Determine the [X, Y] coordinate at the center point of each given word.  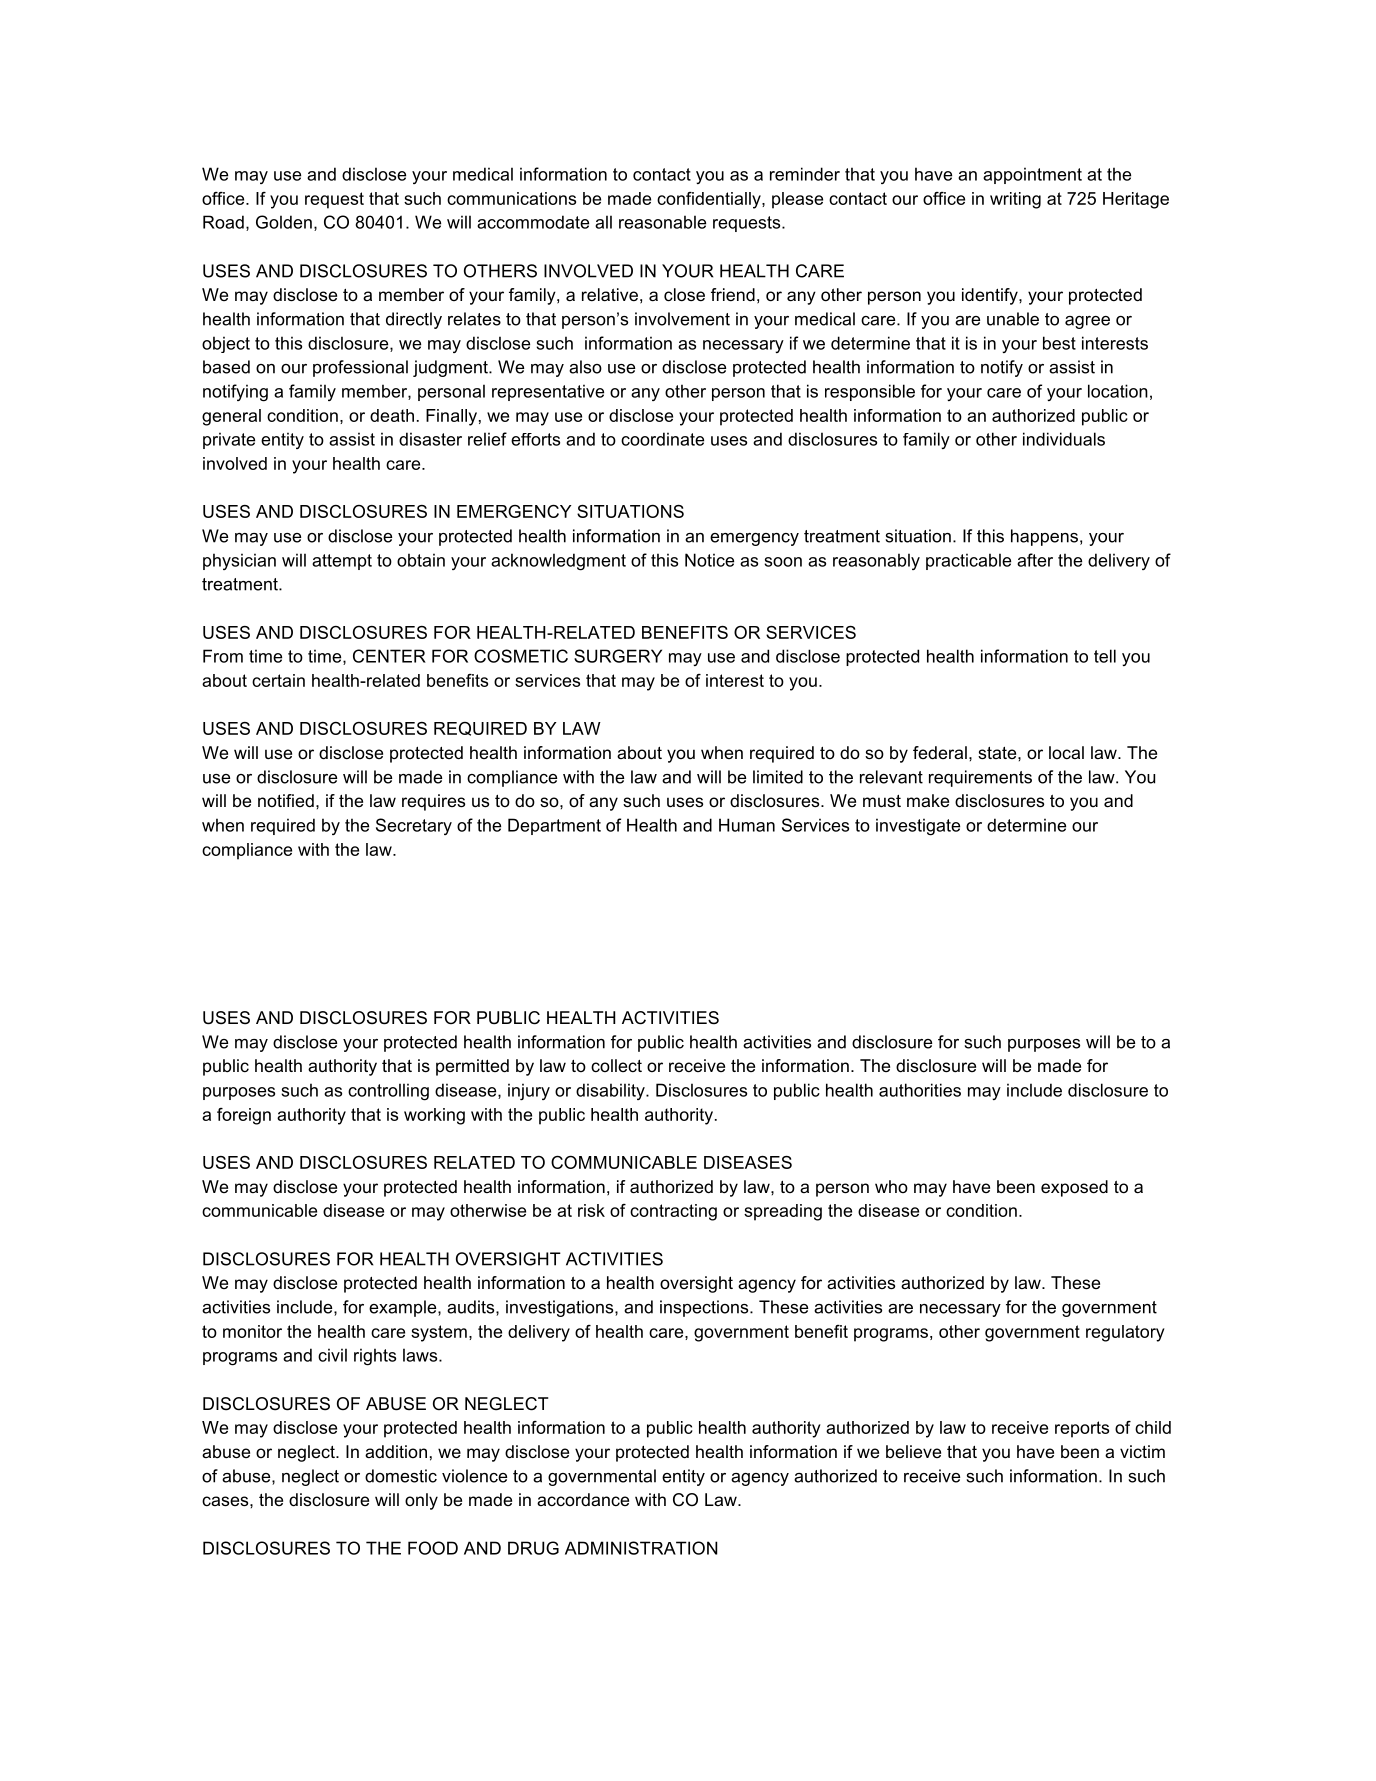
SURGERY [618, 656]
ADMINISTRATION [641, 1548]
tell [1105, 656]
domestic [401, 1476]
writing [1015, 200]
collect [616, 1065]
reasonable [662, 222]
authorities [920, 1090]
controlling [388, 1092]
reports [1082, 1429]
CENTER [389, 656]
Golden [284, 222]
